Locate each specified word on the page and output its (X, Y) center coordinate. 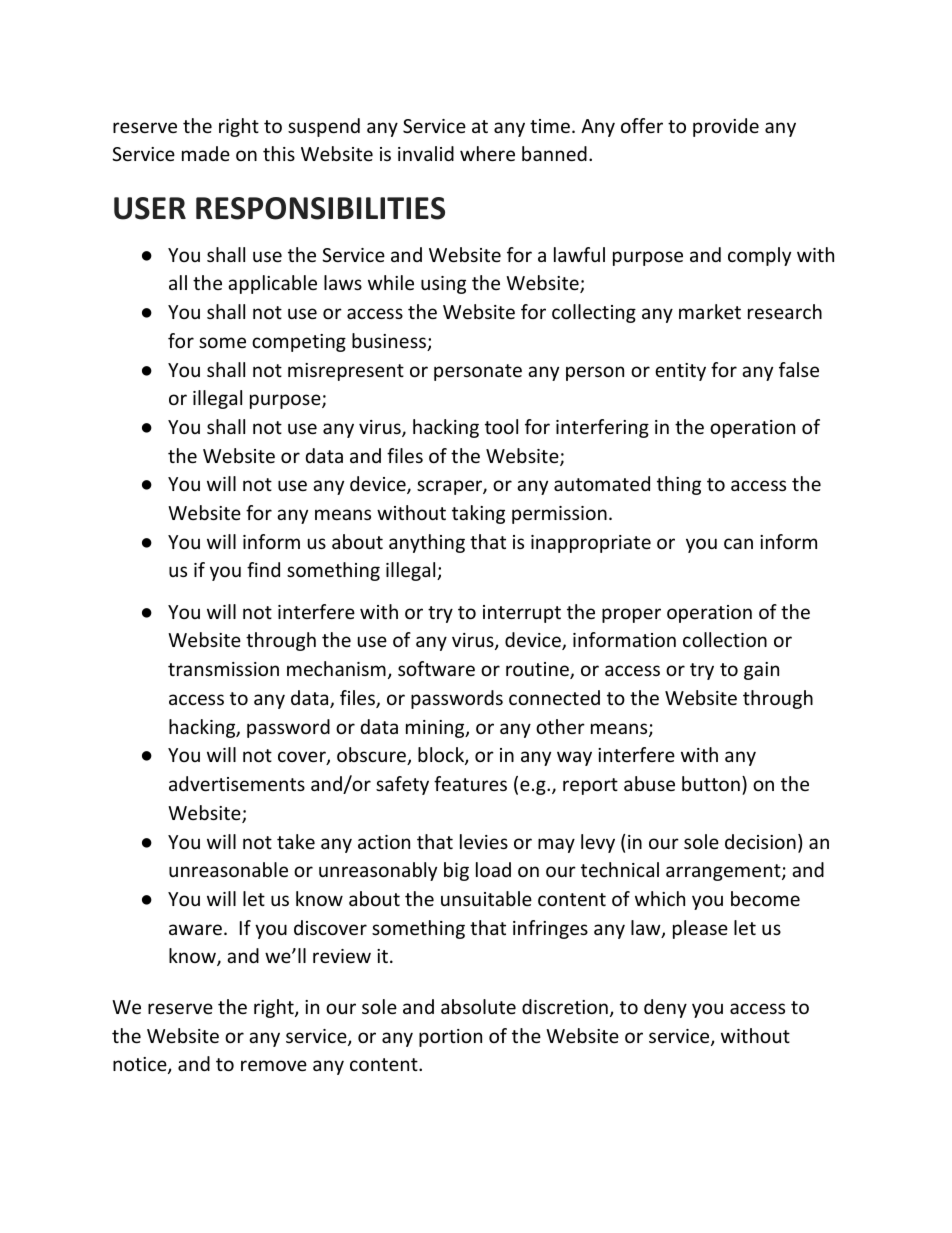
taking (478, 514)
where (487, 153)
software (436, 668)
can (738, 543)
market (710, 311)
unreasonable (228, 869)
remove (274, 1065)
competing (299, 343)
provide (726, 127)
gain (761, 671)
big (456, 871)
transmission (223, 669)
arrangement (724, 872)
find (263, 569)
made (206, 153)
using (443, 285)
